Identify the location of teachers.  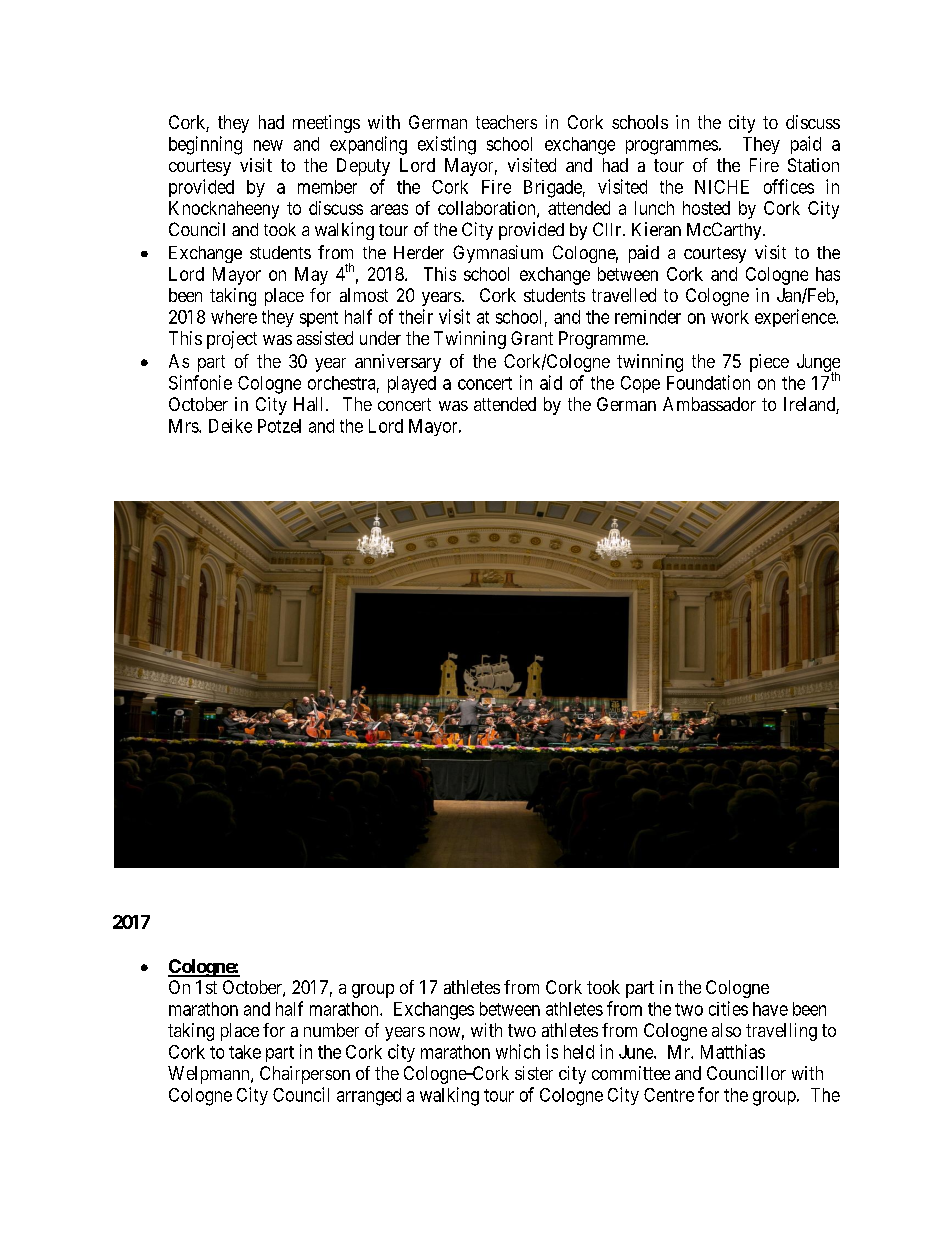
(506, 122).
